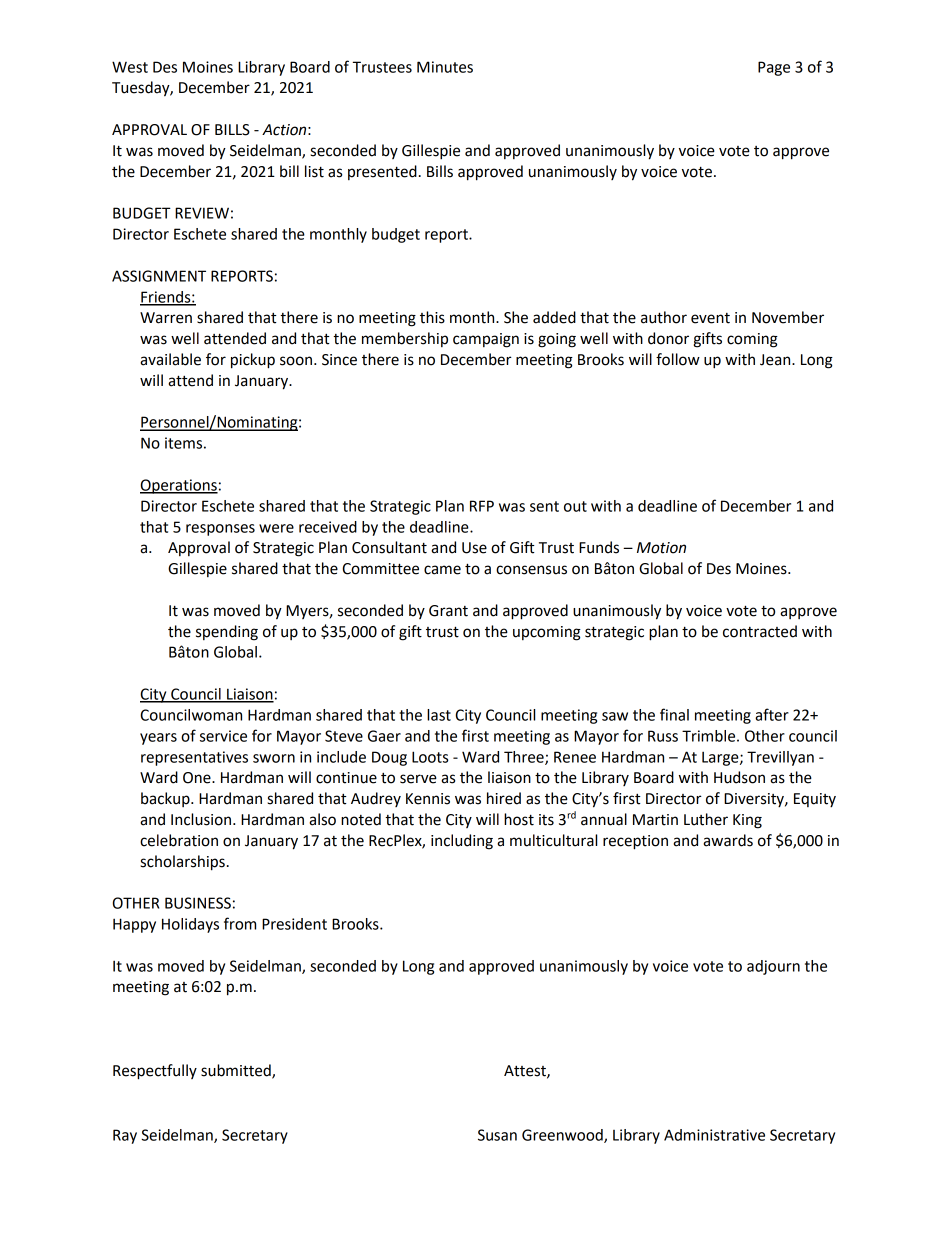 Image resolution: width=952 pixels, height=1233 pixels. Describe the element at coordinates (776, 360) in the screenshot. I see `Jean` at that location.
